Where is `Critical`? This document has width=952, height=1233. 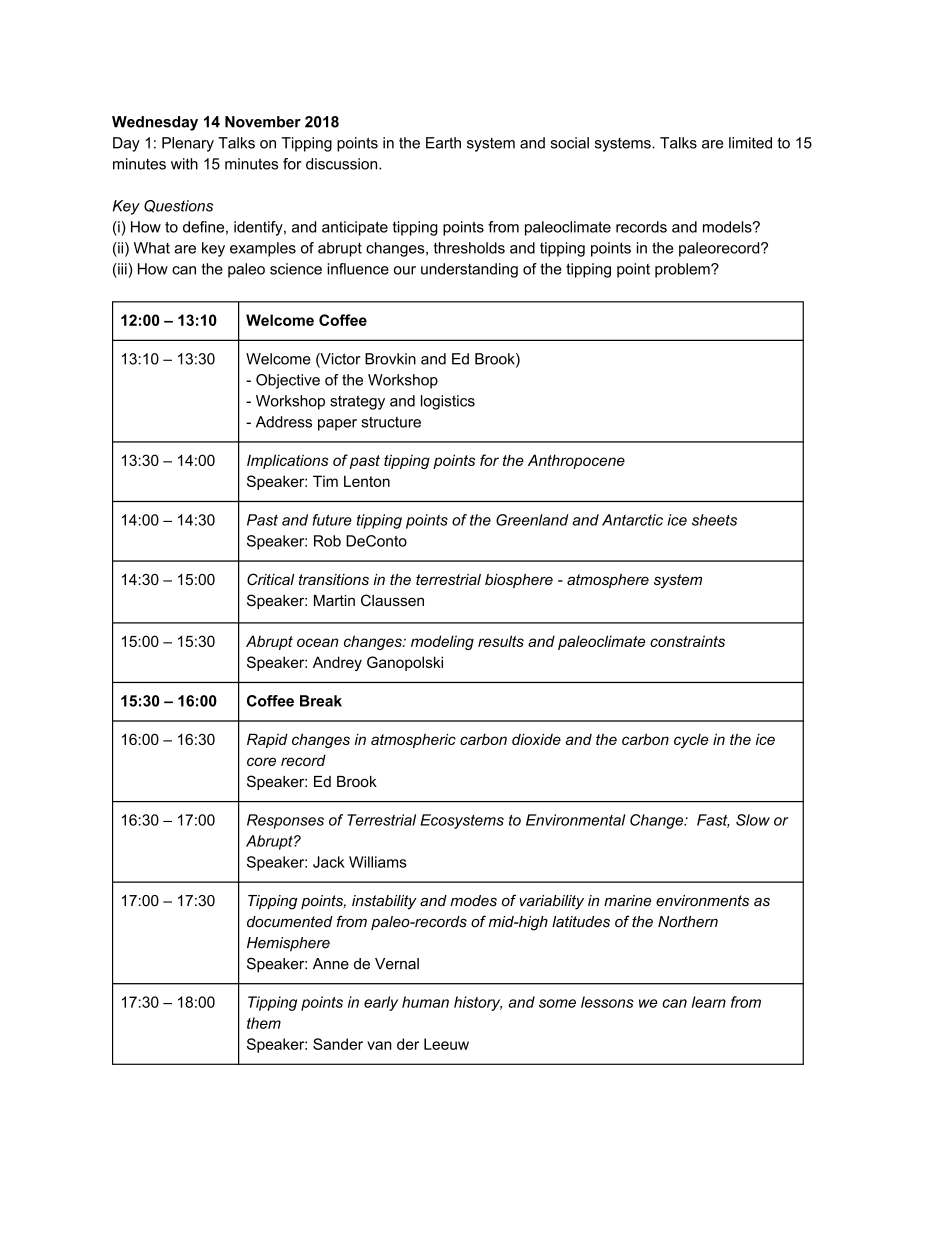 Critical is located at coordinates (271, 579).
